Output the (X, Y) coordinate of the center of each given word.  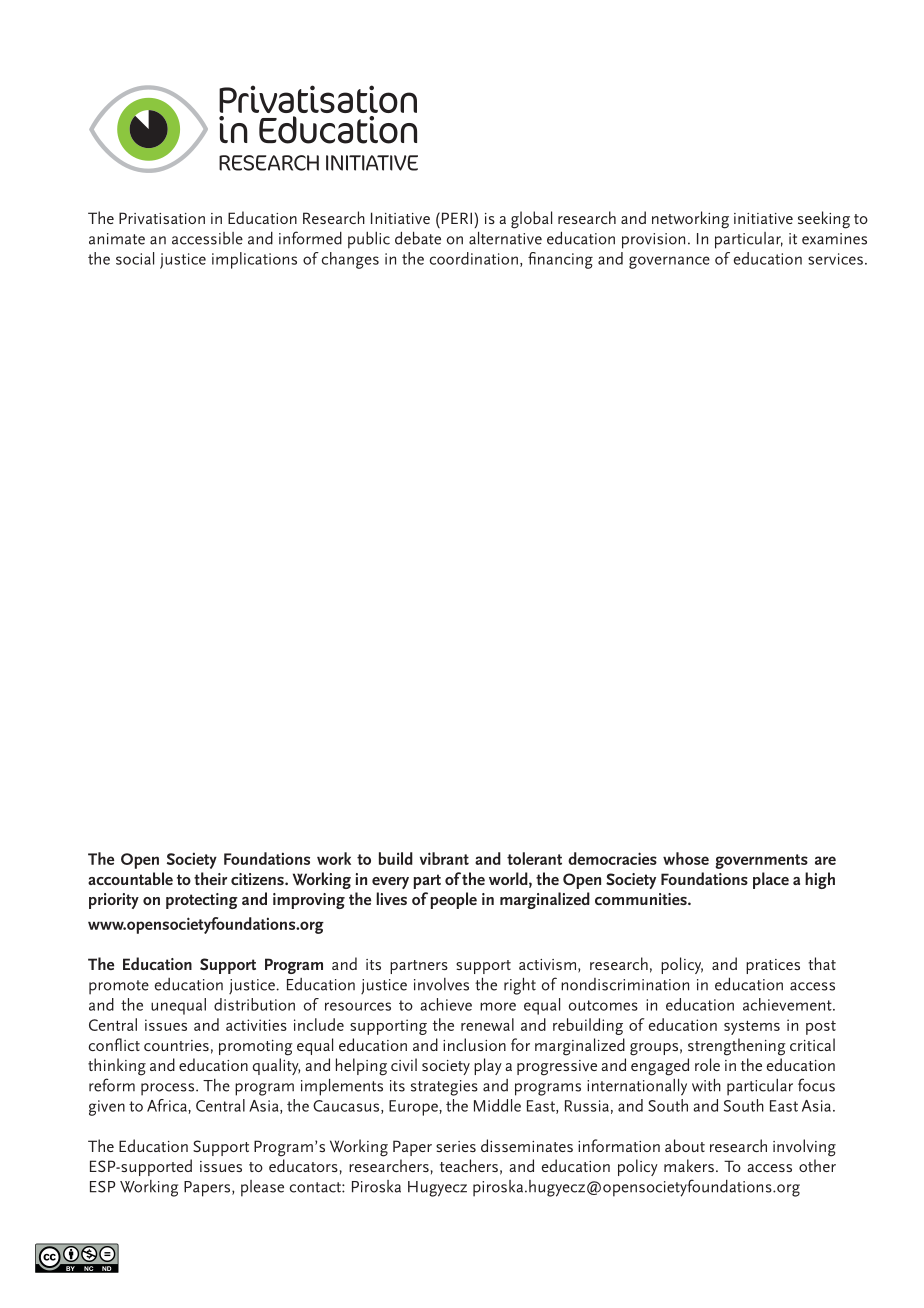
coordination (474, 258)
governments (762, 861)
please (262, 1188)
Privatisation (162, 218)
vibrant (444, 858)
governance (669, 262)
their (210, 878)
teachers (469, 1165)
